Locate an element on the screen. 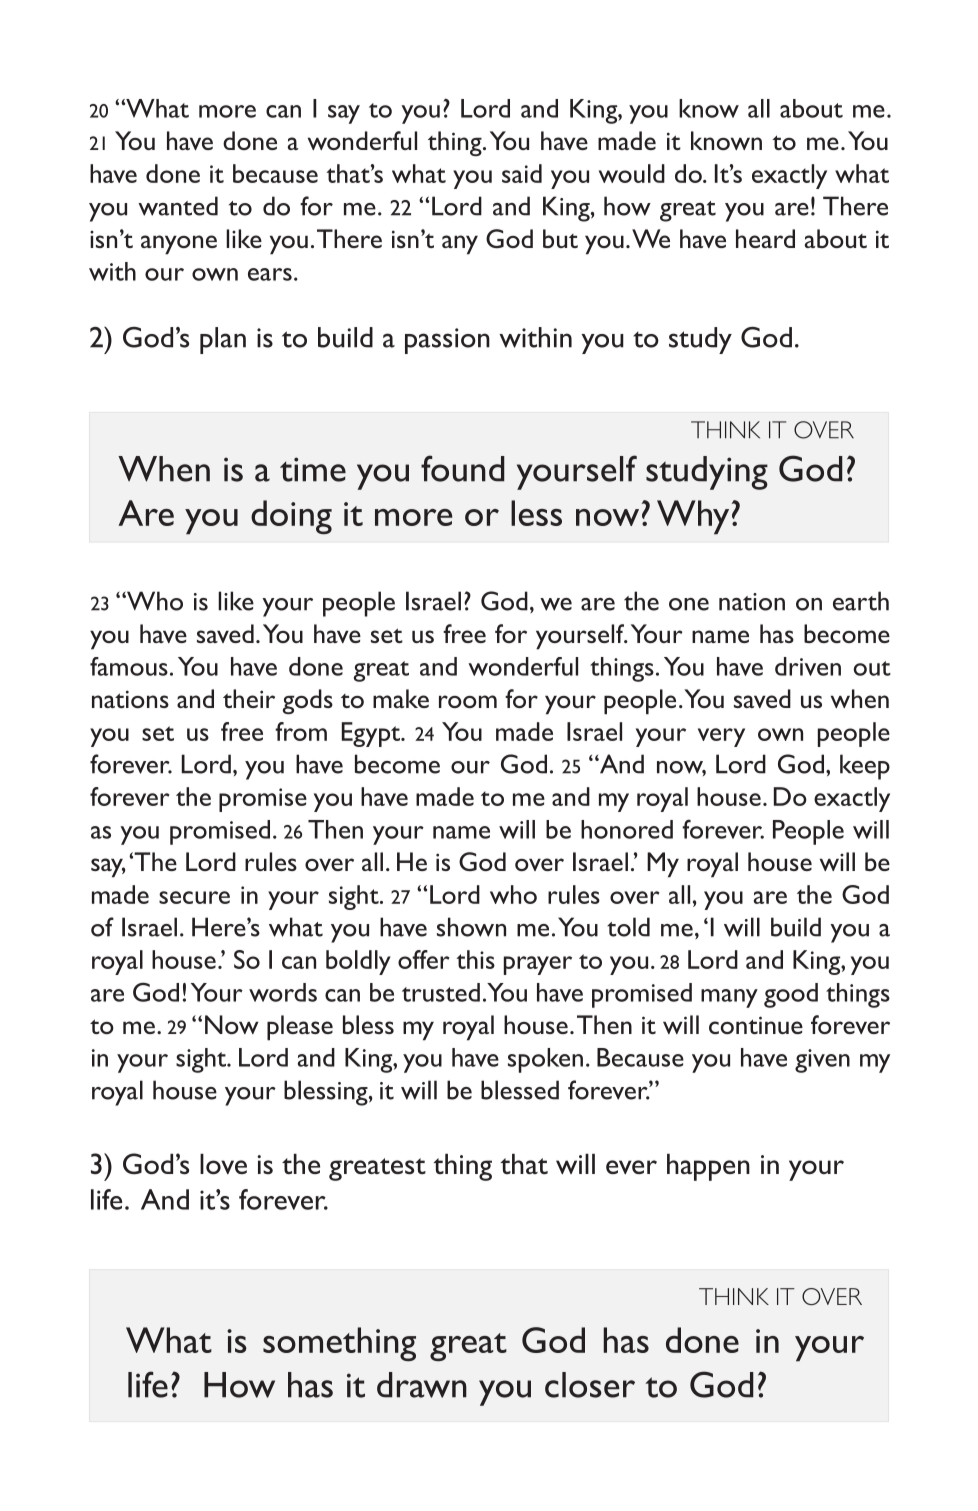 The height and width of the screenshot is (1511, 978). drawn is located at coordinates (422, 1385).
